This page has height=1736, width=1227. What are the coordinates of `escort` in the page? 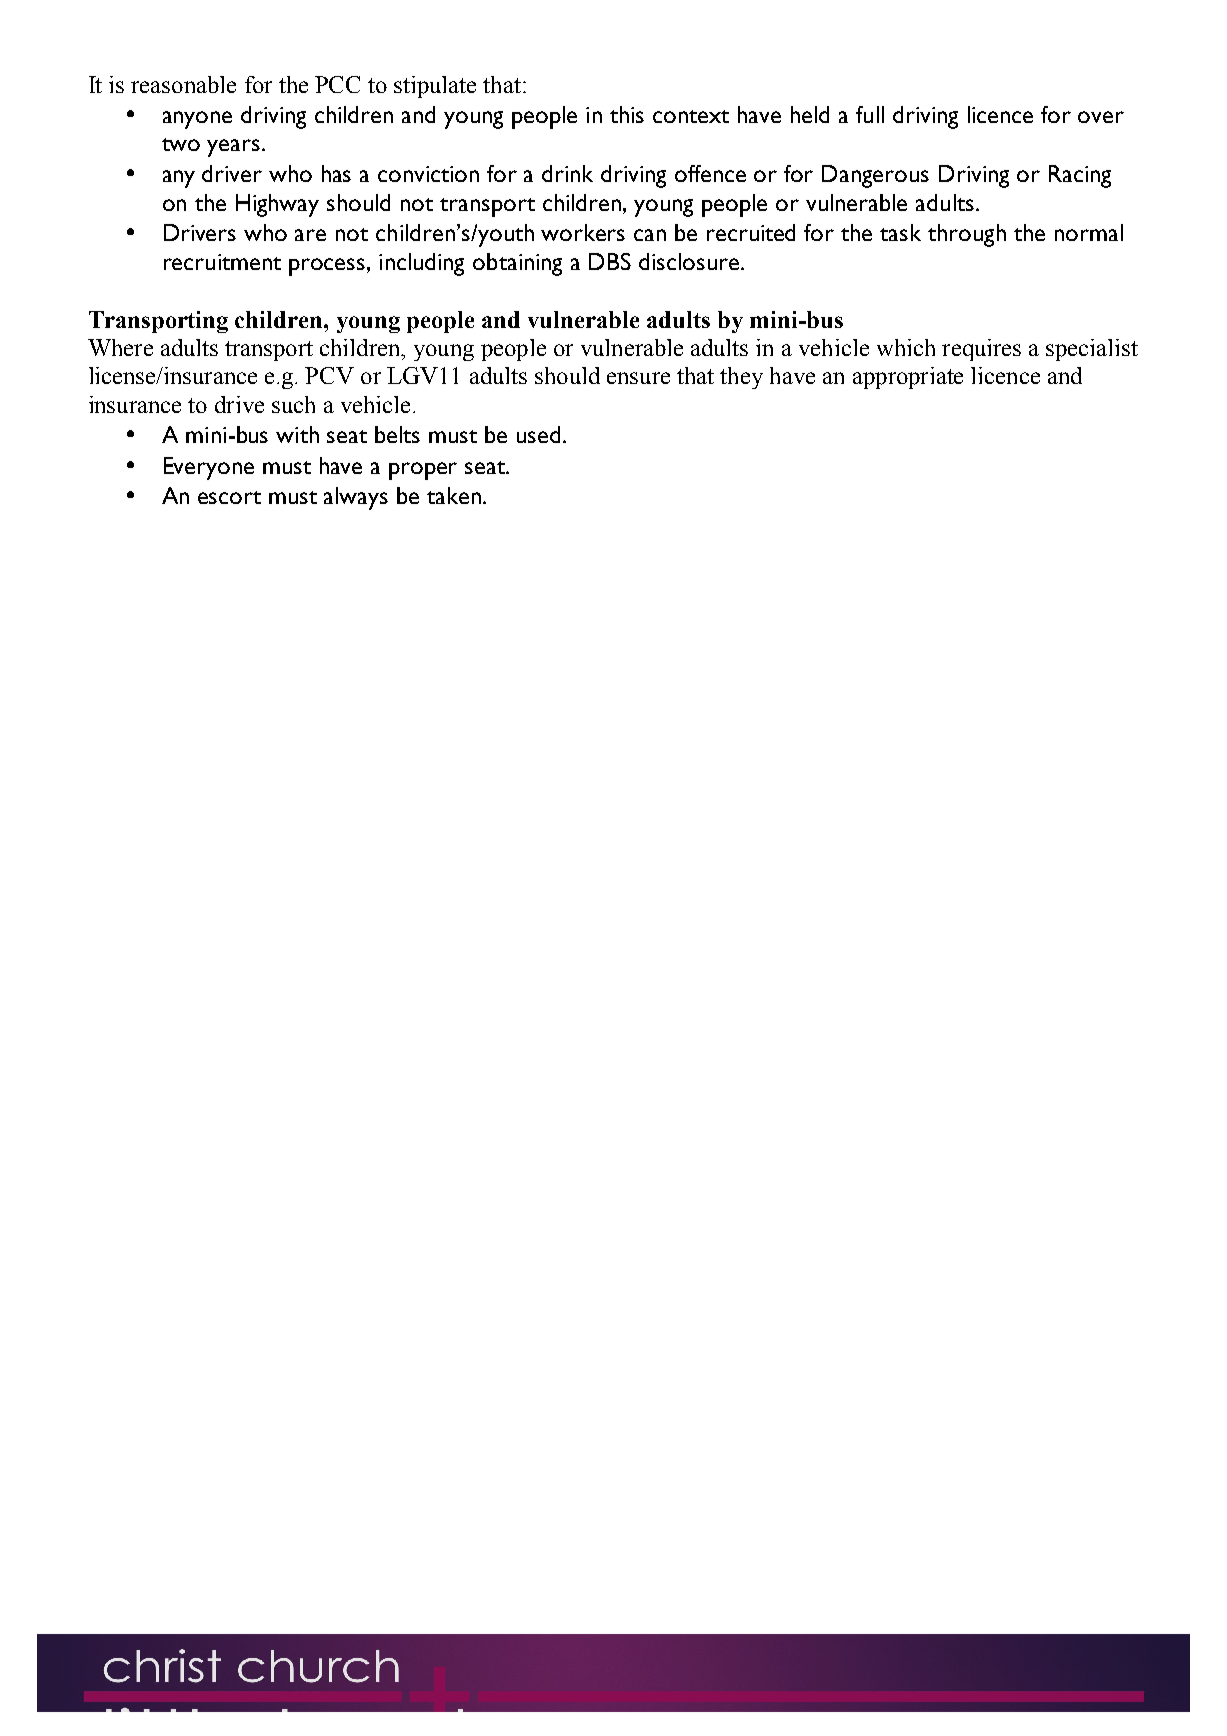 It's located at (229, 497).
